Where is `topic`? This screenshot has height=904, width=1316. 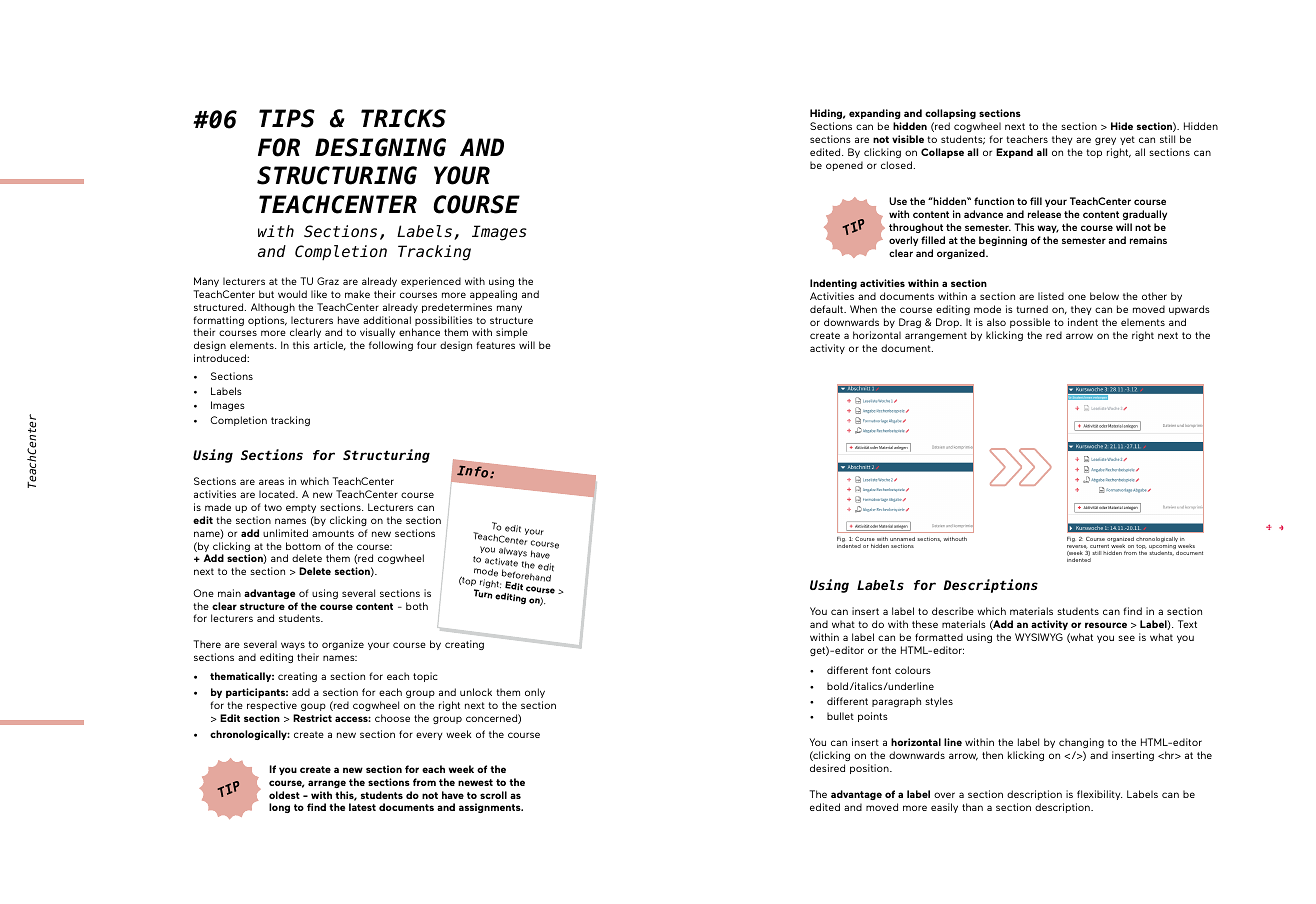
topic is located at coordinates (425, 677).
